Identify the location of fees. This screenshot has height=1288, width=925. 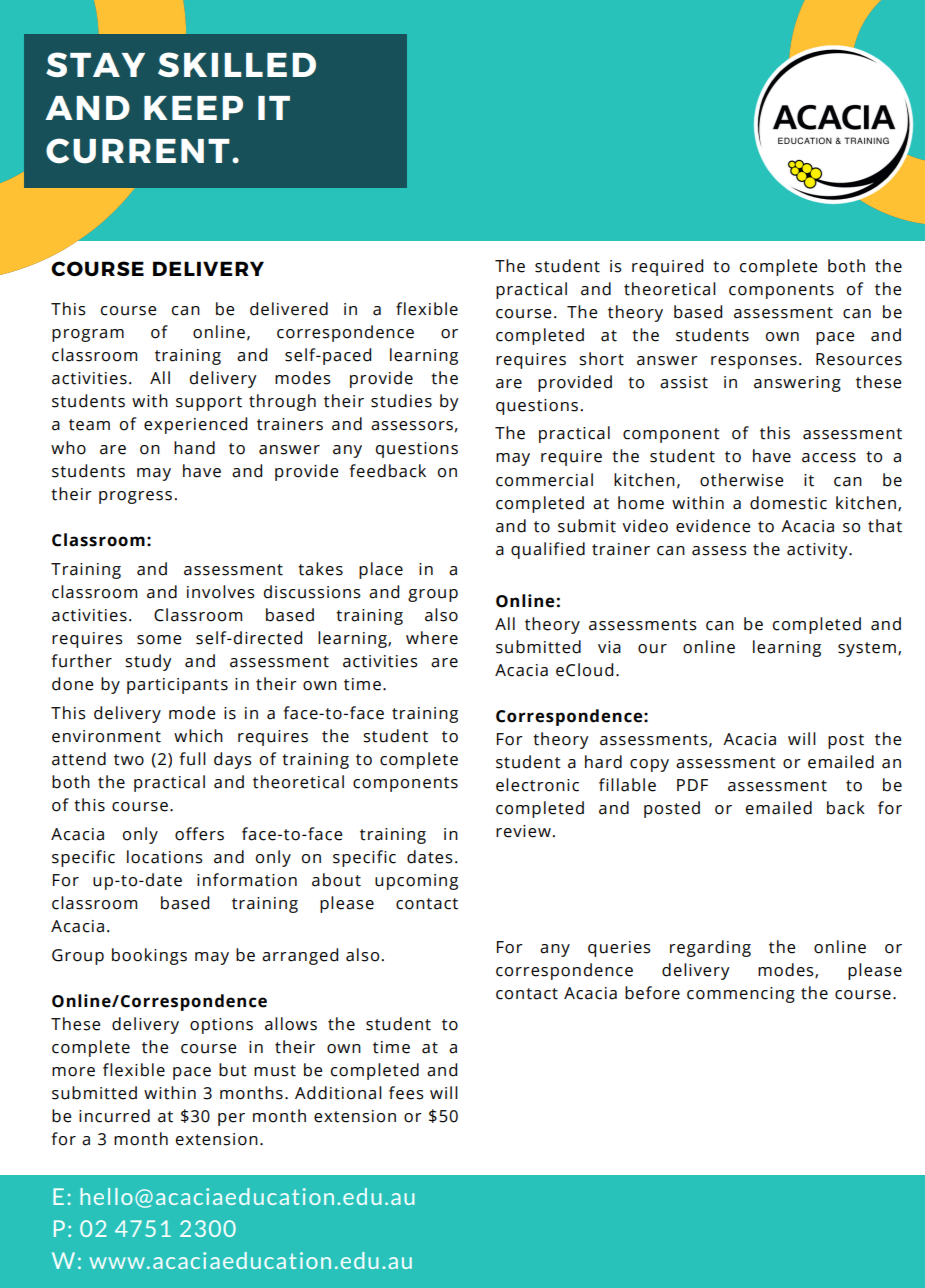
(406, 1093).
